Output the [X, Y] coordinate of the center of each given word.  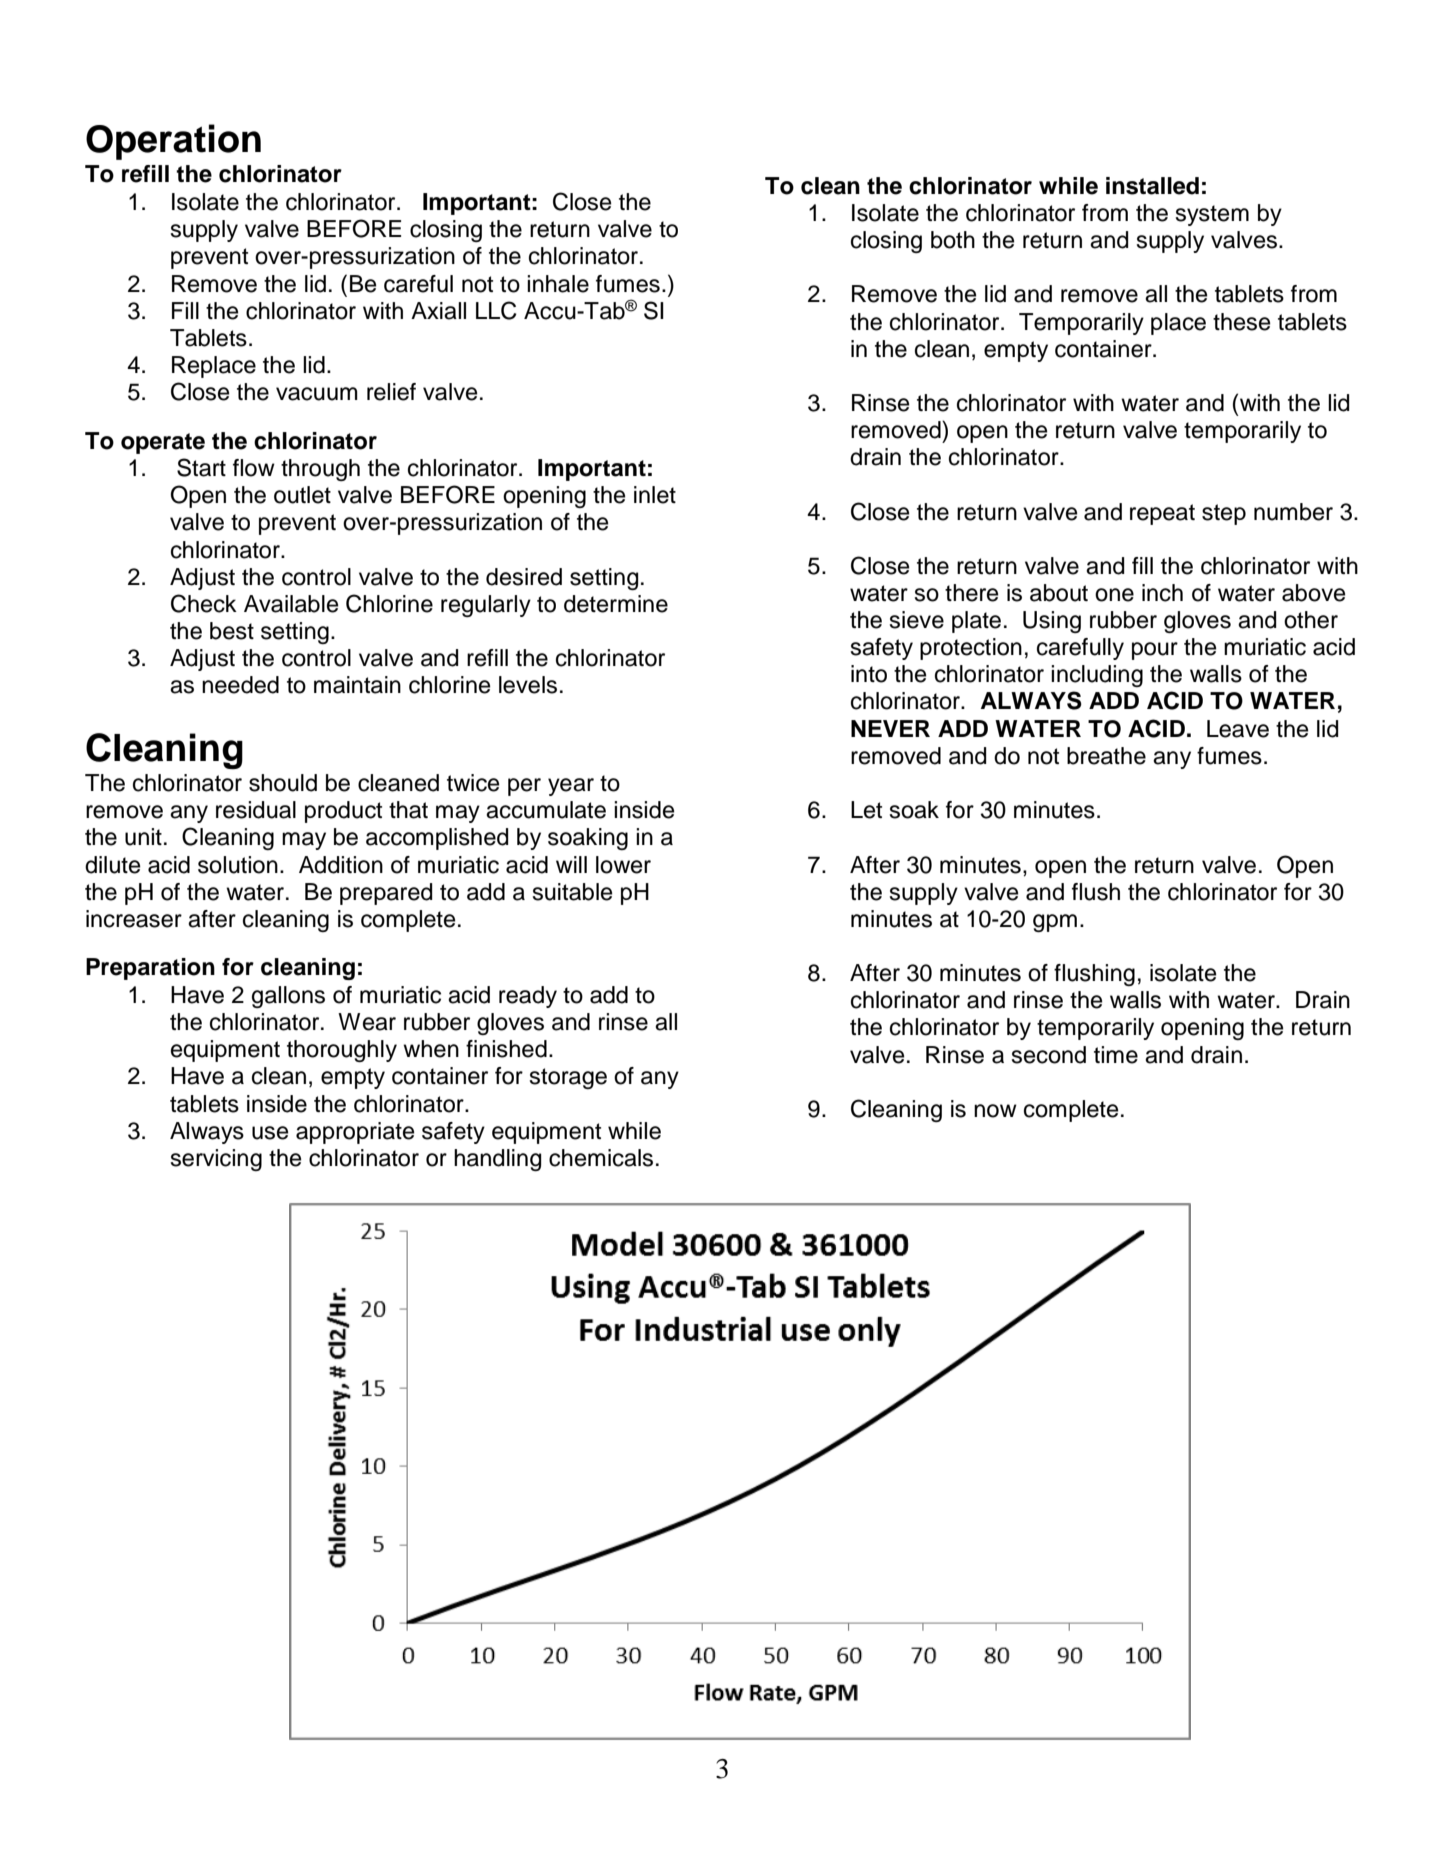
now [995, 1111]
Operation [173, 142]
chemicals [601, 1158]
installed [1152, 186]
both [953, 240]
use [270, 1133]
